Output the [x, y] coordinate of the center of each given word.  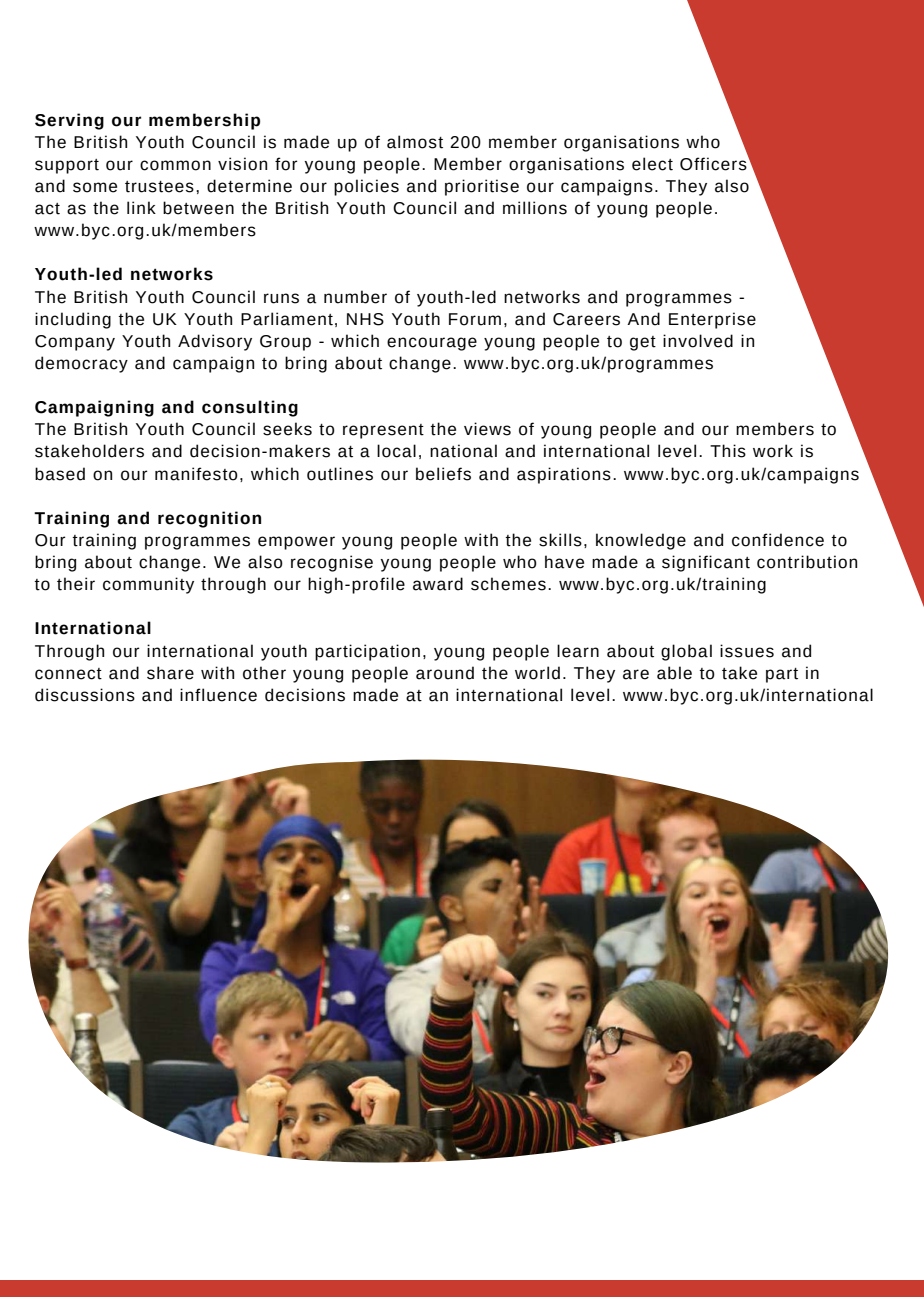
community [148, 585]
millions [535, 208]
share [170, 673]
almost [415, 142]
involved [698, 341]
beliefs [443, 474]
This [728, 451]
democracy [81, 364]
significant [706, 563]
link [141, 207]
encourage [432, 344]
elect [652, 164]
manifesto [196, 474]
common [175, 165]
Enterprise [712, 320]
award [438, 584]
